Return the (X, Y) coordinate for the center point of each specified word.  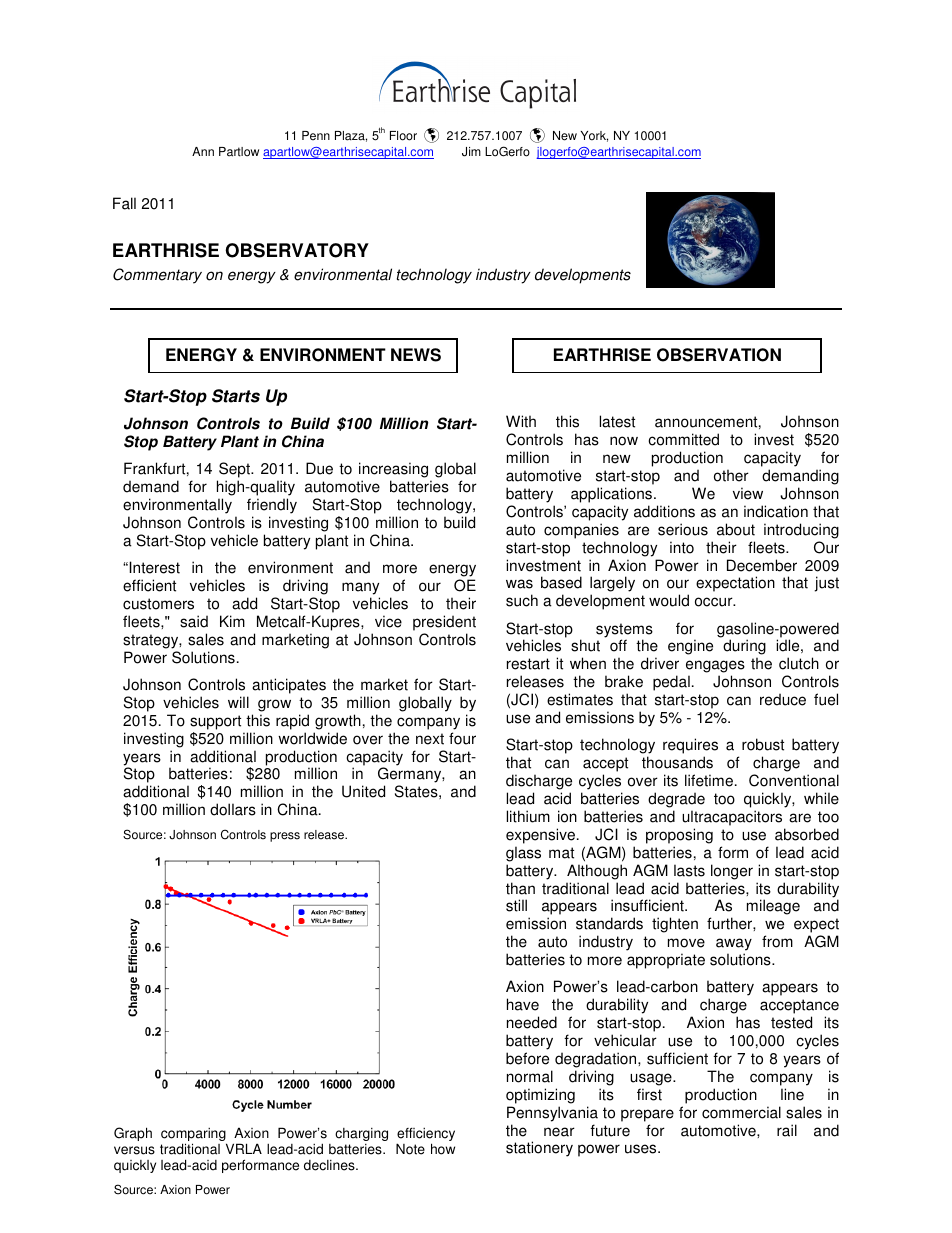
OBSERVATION (719, 355)
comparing (194, 1136)
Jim (471, 152)
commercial (741, 1112)
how (443, 1149)
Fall (124, 203)
